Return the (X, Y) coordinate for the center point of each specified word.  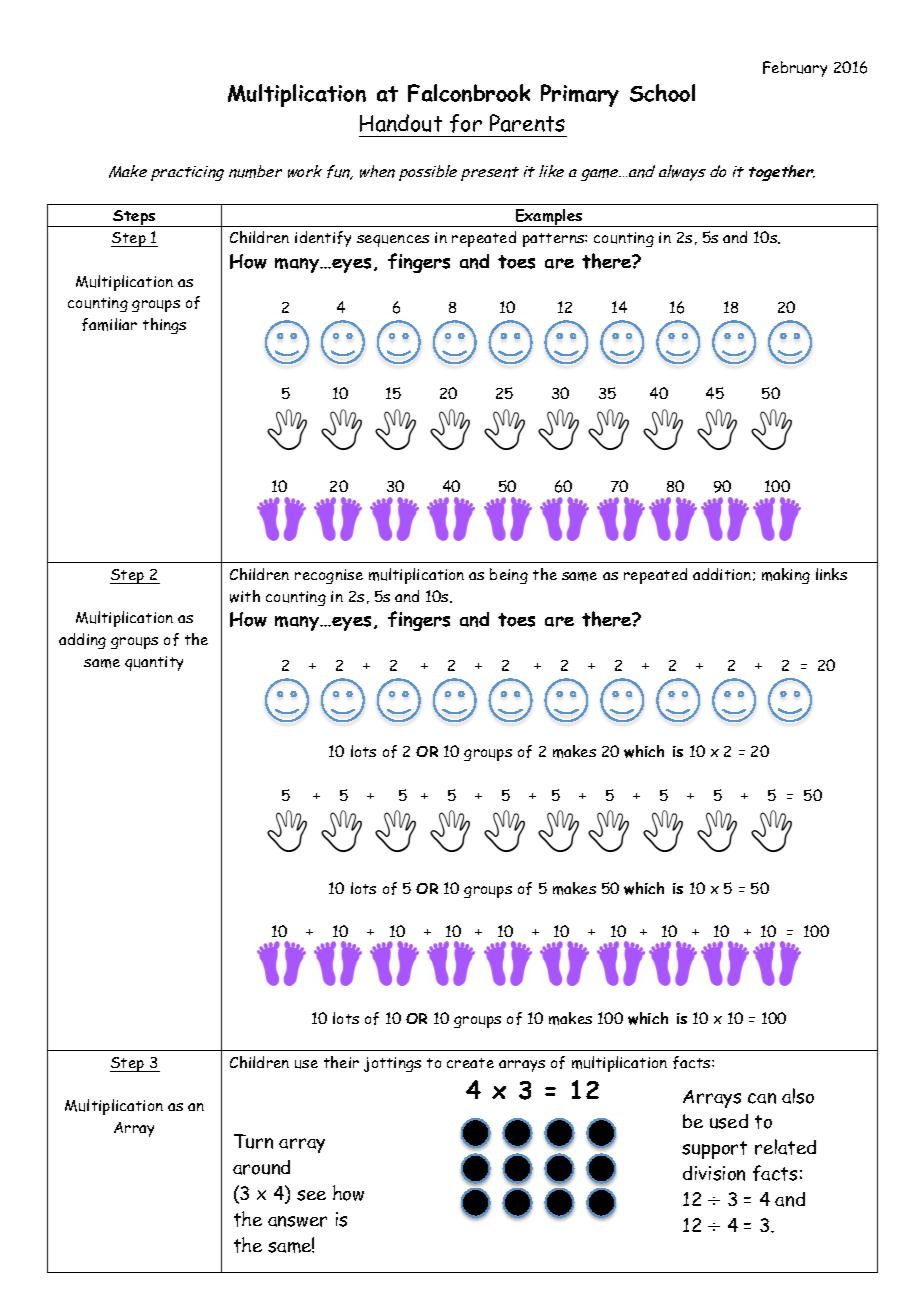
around (261, 1167)
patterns (554, 240)
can (762, 1098)
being (509, 576)
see (311, 1195)
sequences (393, 241)
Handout (401, 123)
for (466, 123)
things (164, 326)
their (341, 1062)
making (786, 576)
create (470, 1063)
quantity (154, 663)
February (795, 69)
